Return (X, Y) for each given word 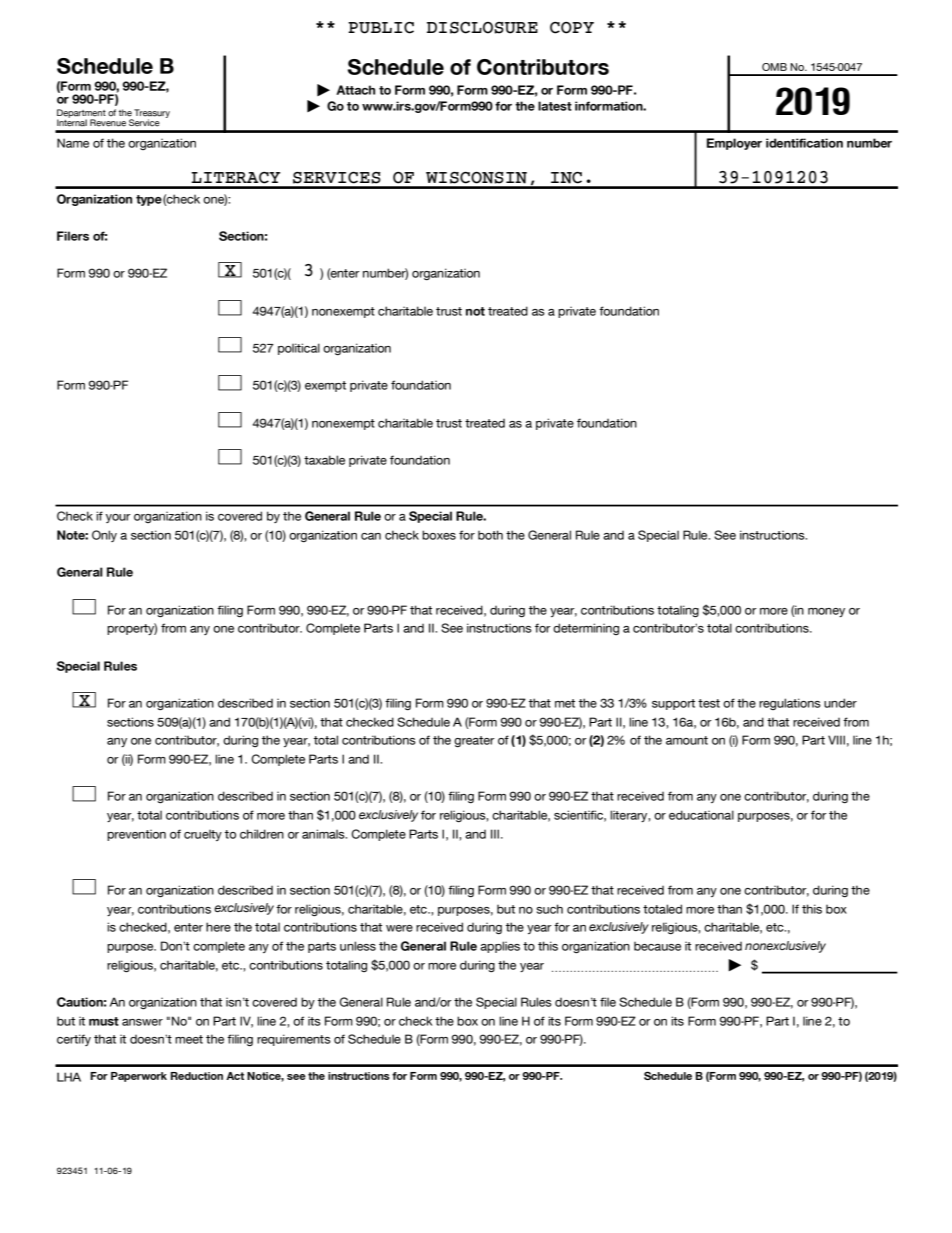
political (299, 349)
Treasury (152, 114)
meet (189, 1039)
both (490, 535)
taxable (324, 460)
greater (474, 741)
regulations (790, 704)
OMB (774, 67)
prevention (136, 835)
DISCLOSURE (482, 28)
